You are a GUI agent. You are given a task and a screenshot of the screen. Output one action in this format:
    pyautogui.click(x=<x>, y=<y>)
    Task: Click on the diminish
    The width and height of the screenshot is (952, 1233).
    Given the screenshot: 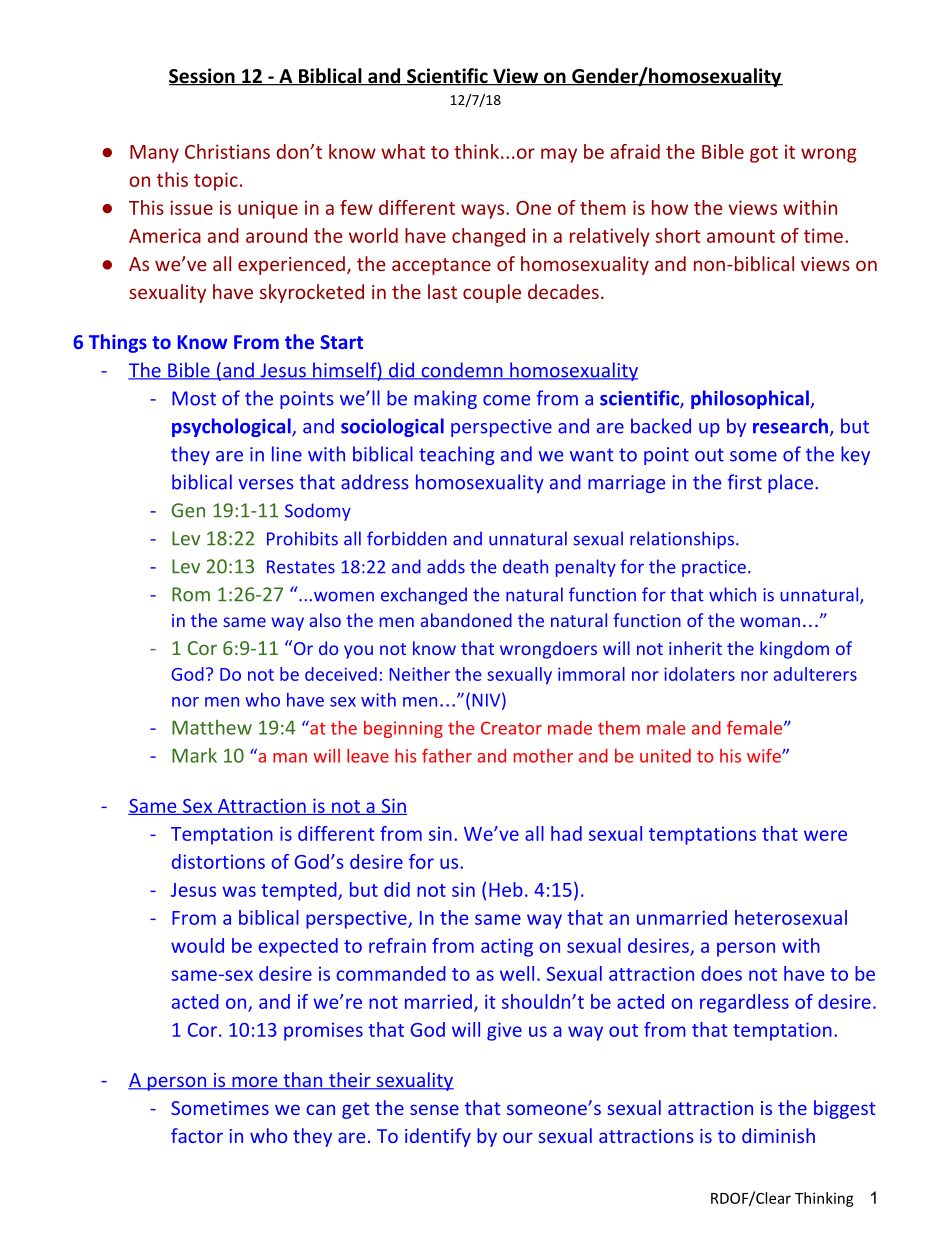 What is the action you would take?
    pyautogui.click(x=778, y=1135)
